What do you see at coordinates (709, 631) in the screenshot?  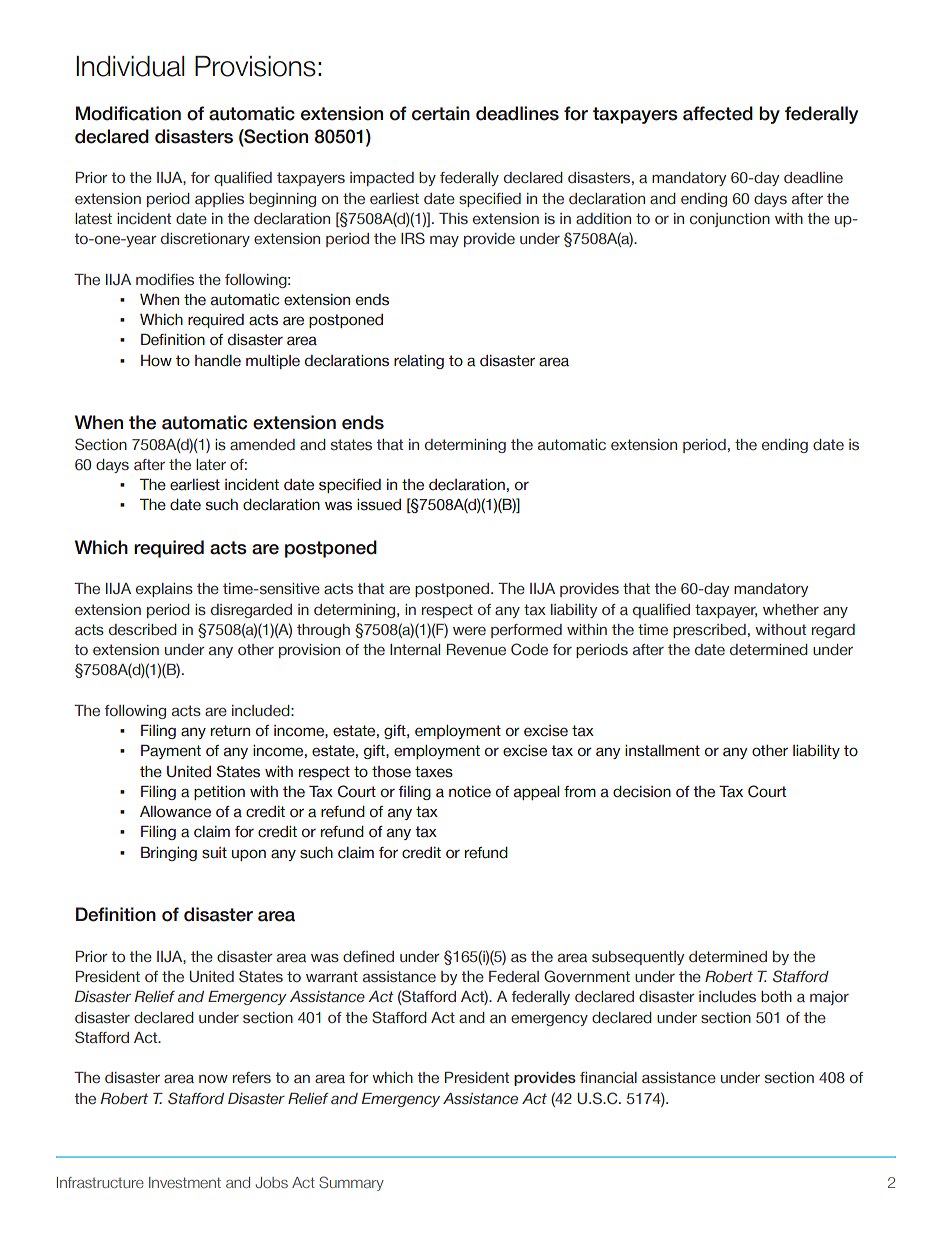 I see `prescribed` at bounding box center [709, 631].
